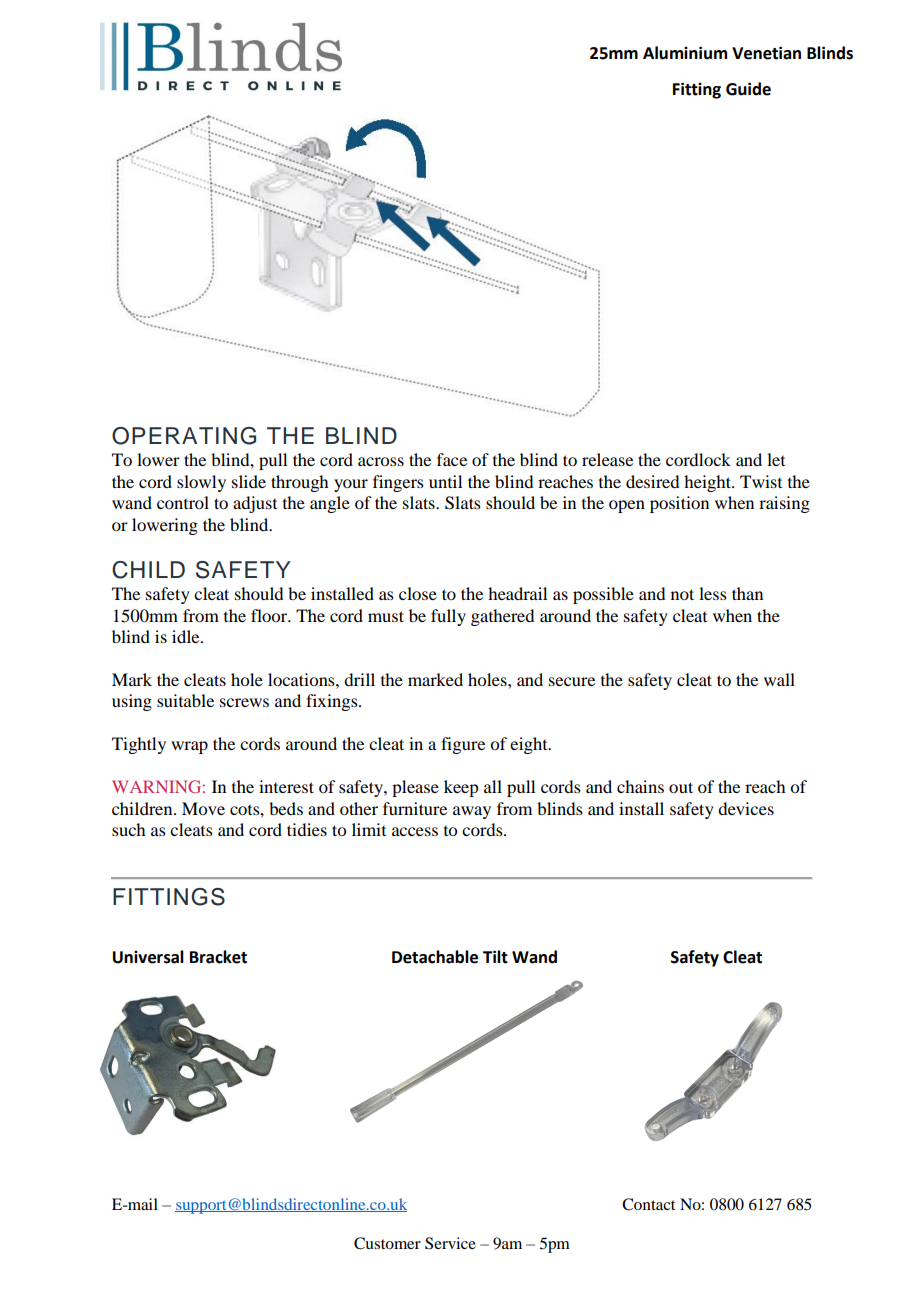 This image has height=1308, width=924. Describe the element at coordinates (435, 957) in the image. I see `Detachable` at that location.
